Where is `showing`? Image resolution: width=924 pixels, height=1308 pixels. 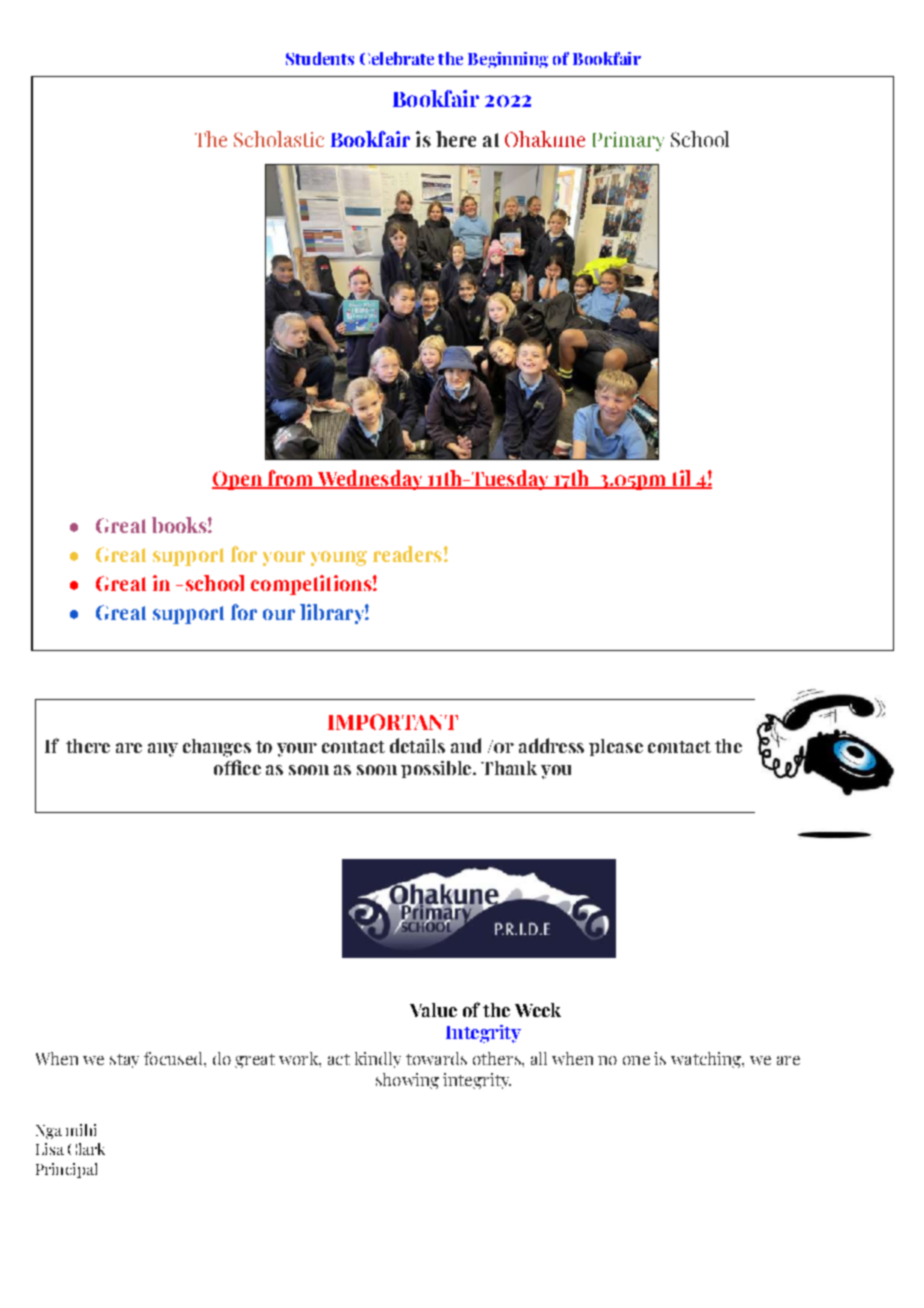 showing is located at coordinates (407, 1081).
